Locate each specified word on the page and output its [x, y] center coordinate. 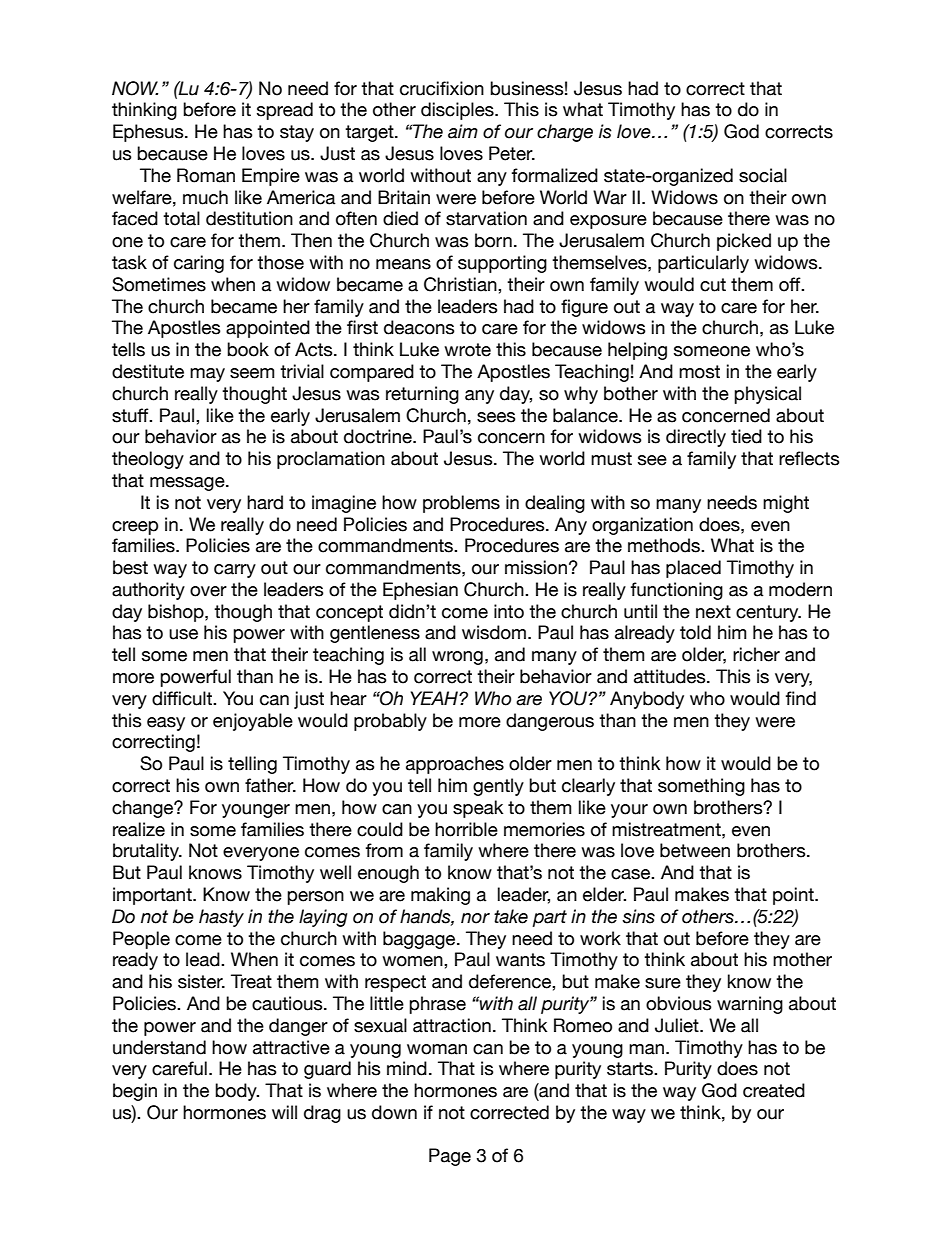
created [774, 1090]
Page [450, 1157]
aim [463, 131]
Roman [206, 175]
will [284, 1112]
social [763, 175]
